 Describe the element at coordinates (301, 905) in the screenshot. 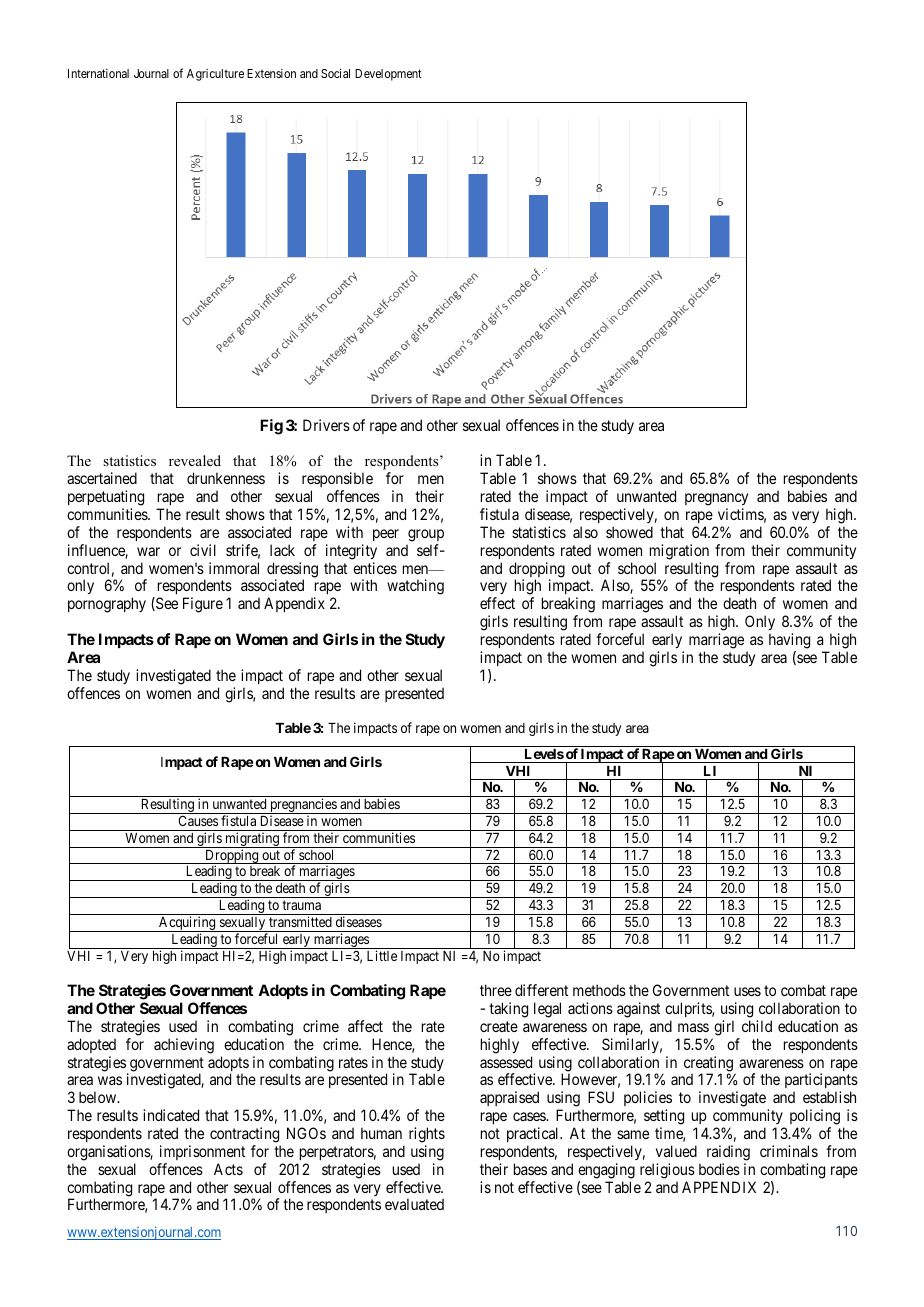

I see `trauma` at that location.
